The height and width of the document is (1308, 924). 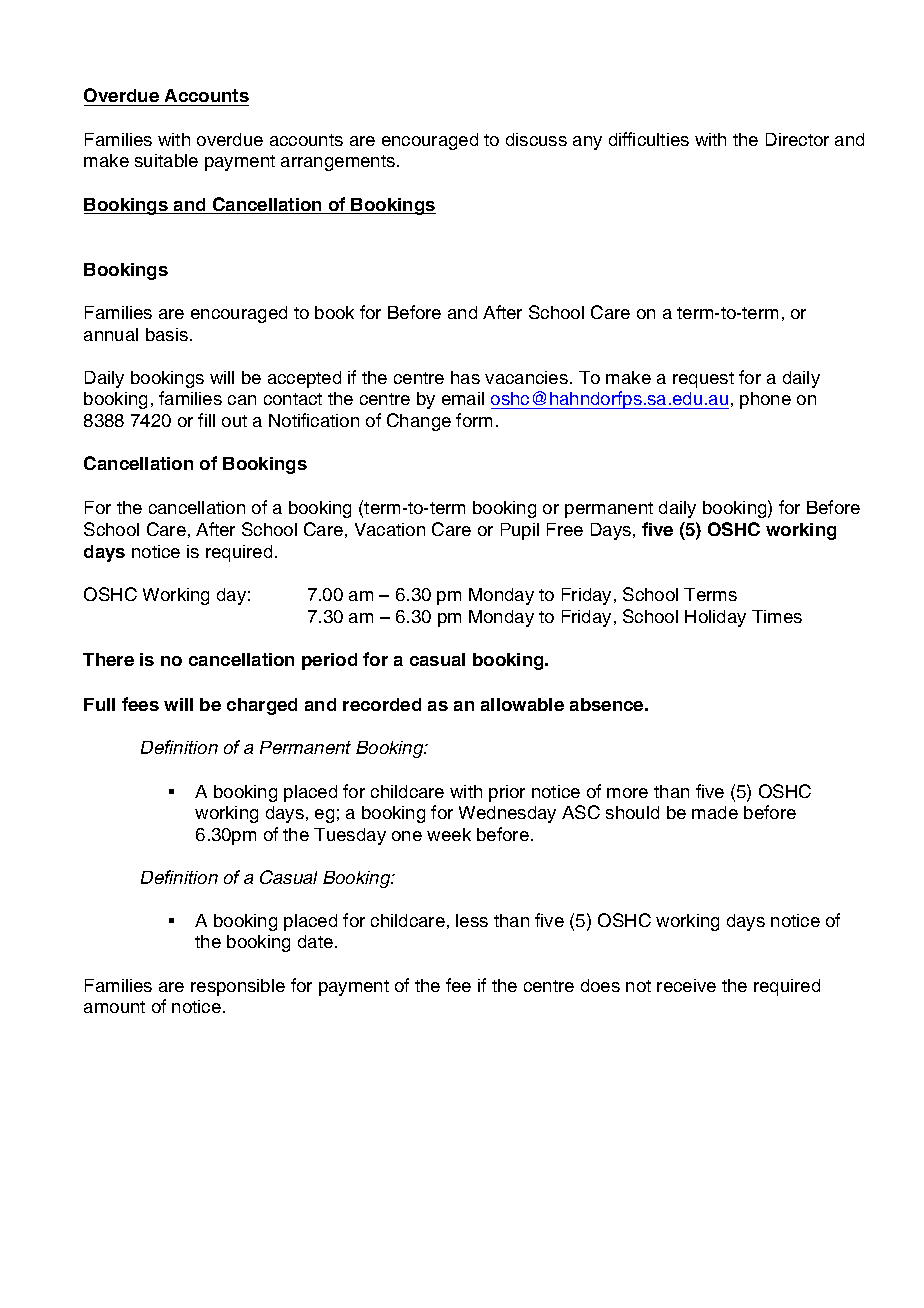 What do you see at coordinates (474, 420) in the document?
I see `form` at bounding box center [474, 420].
